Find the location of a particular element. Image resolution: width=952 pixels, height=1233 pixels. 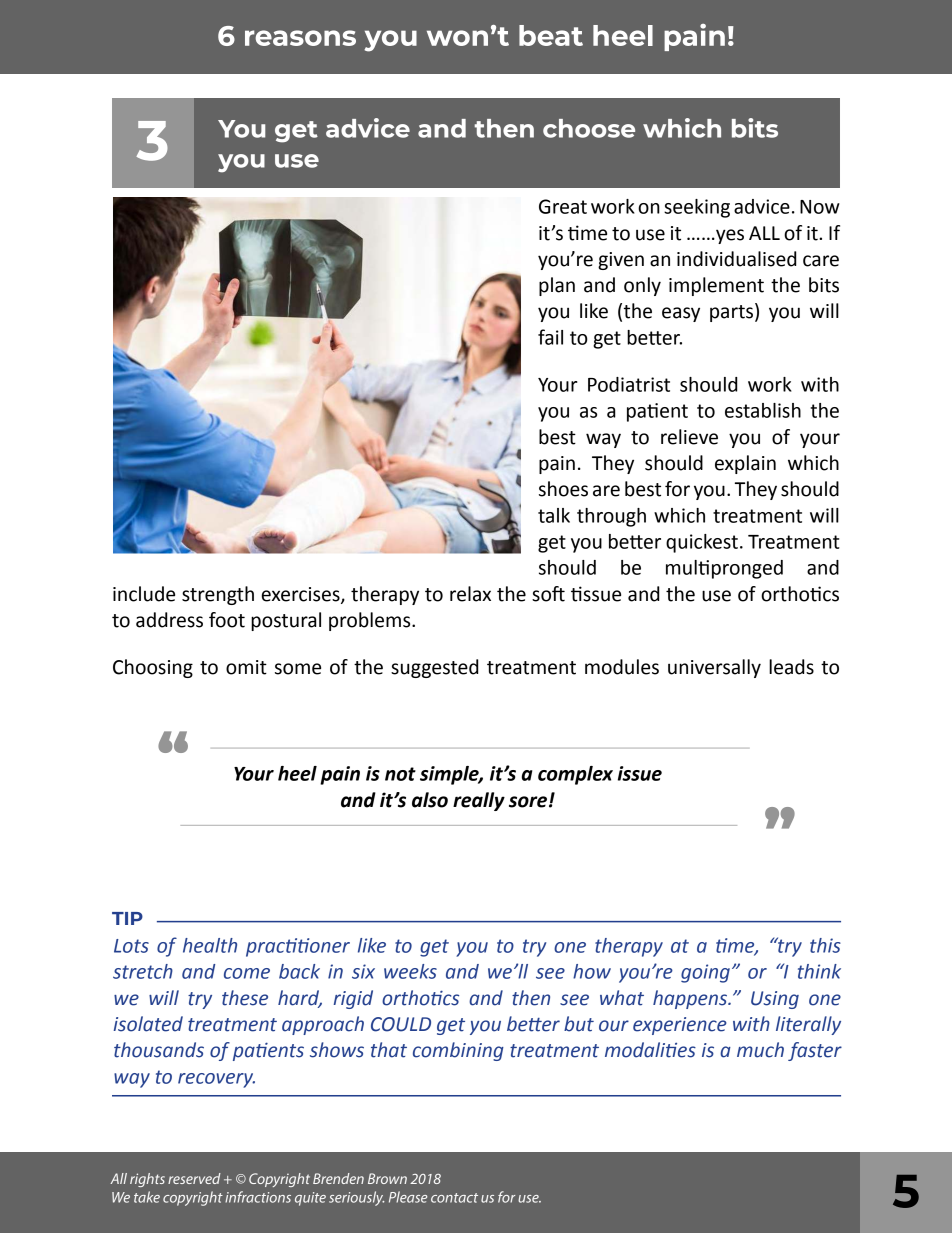

suggested is located at coordinates (434, 668).
